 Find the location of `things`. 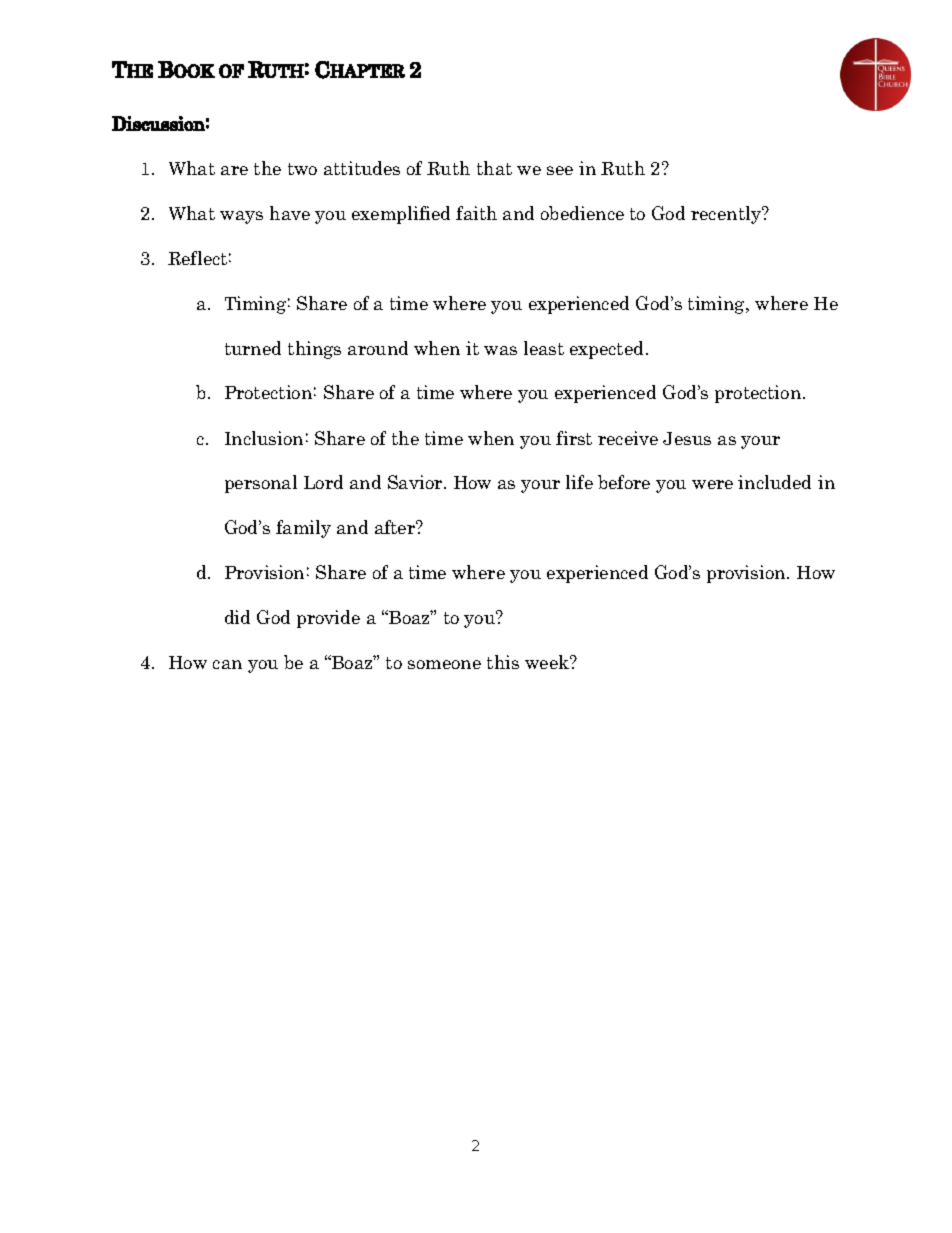

things is located at coordinates (314, 350).
